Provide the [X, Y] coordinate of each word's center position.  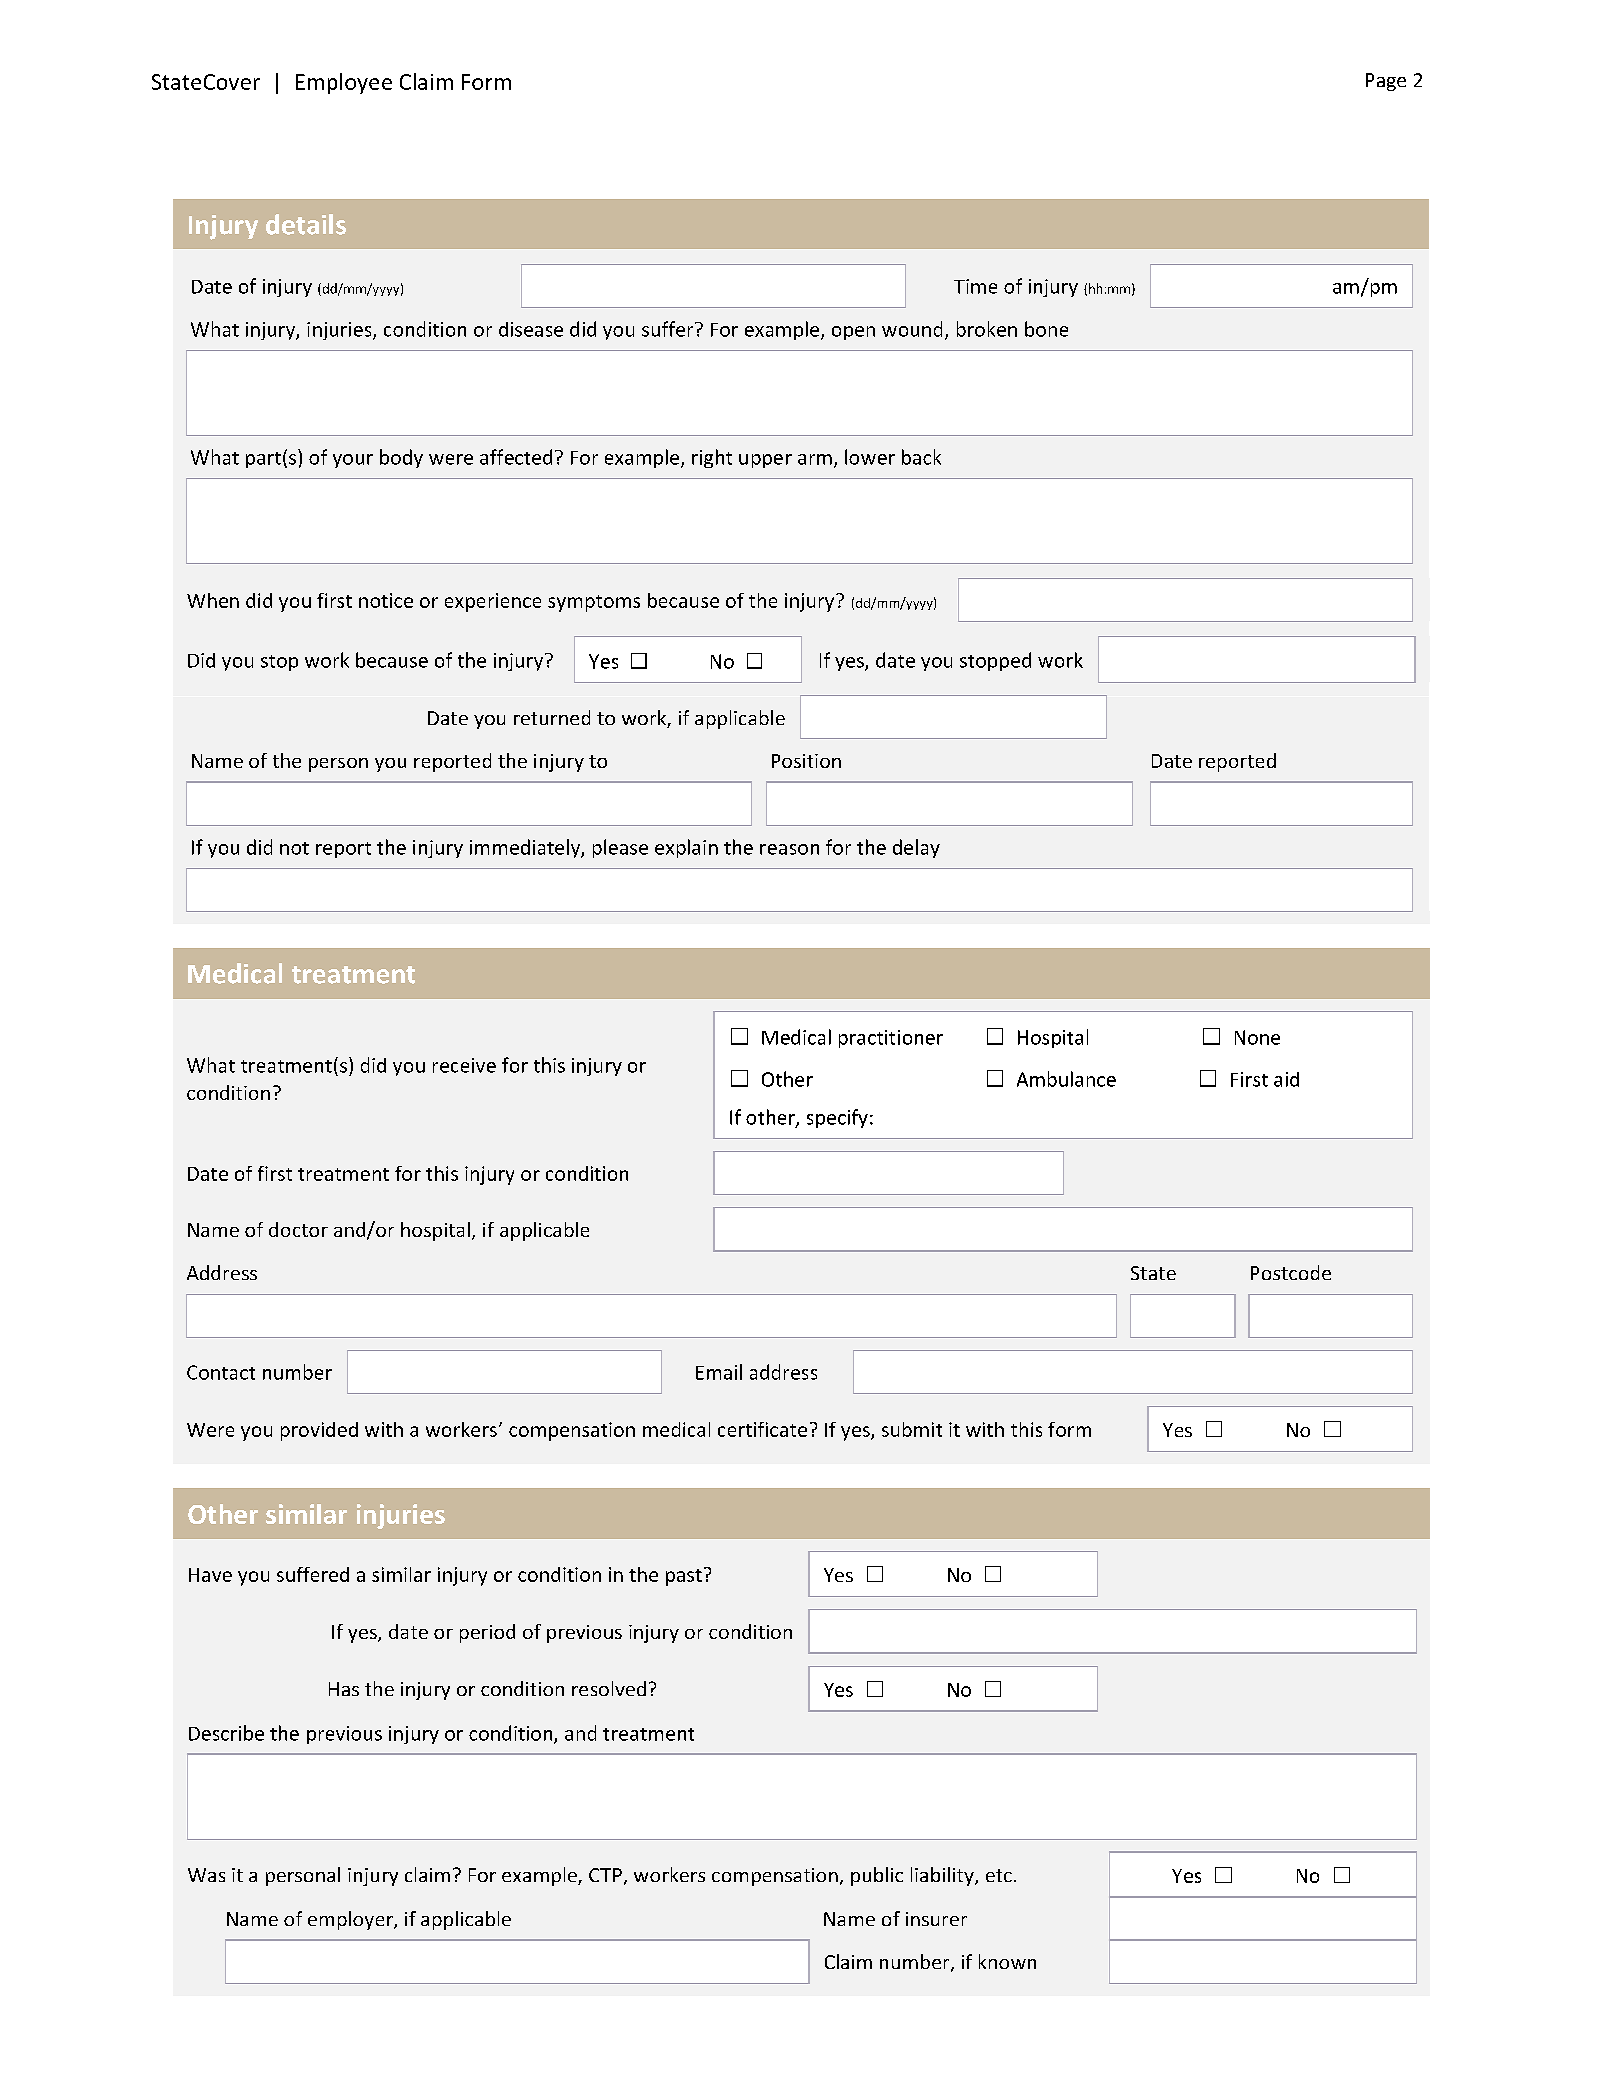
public [877, 1876]
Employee [344, 83]
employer [351, 1920]
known [1007, 1961]
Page [1386, 82]
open [853, 333]
